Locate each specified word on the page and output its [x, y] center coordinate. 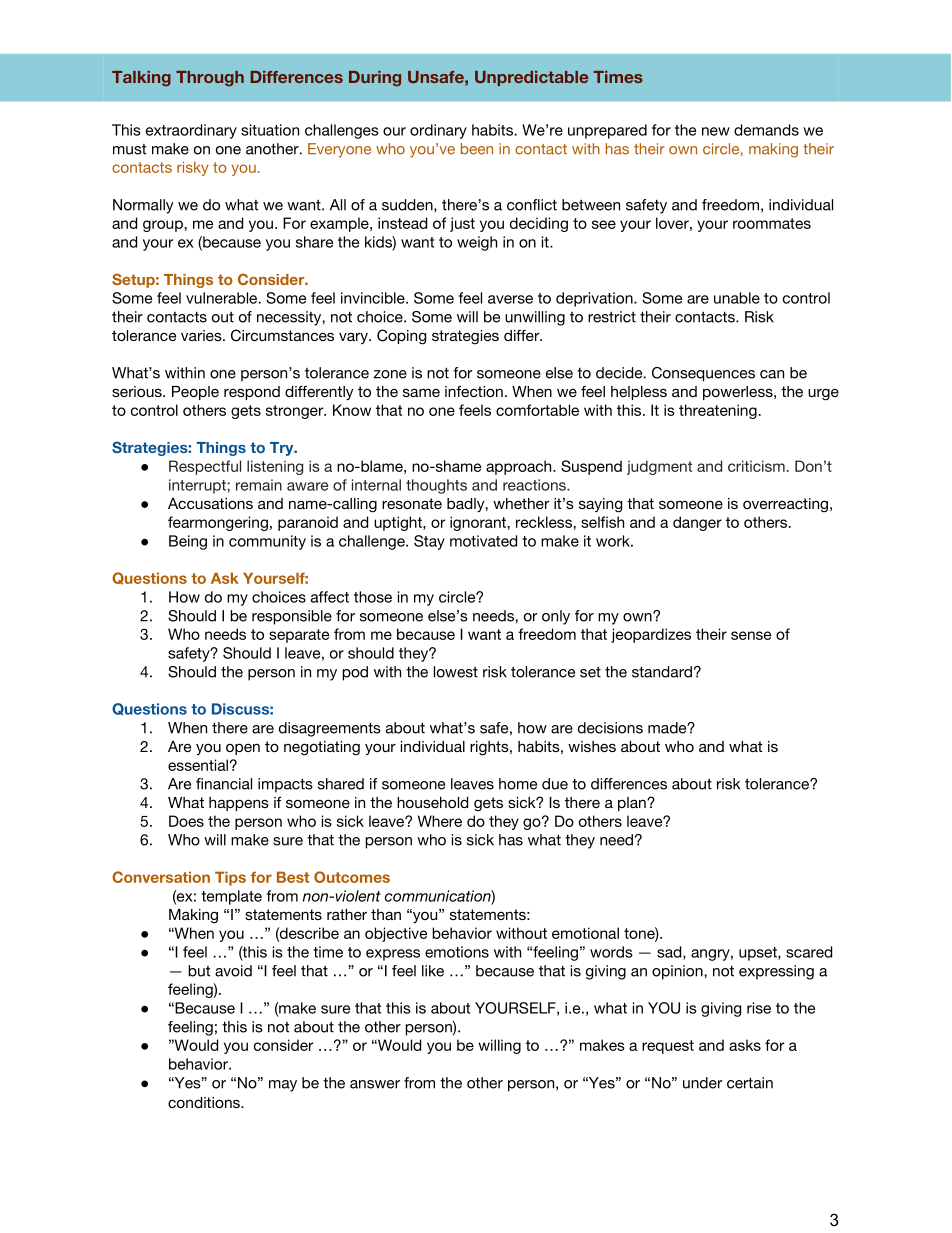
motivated [483, 541]
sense [751, 635]
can [772, 374]
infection [474, 391]
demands [766, 130]
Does [186, 821]
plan [633, 804]
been [477, 149]
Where [440, 821]
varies [202, 335]
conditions [205, 1102]
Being [188, 542]
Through [210, 79]
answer [375, 1084]
